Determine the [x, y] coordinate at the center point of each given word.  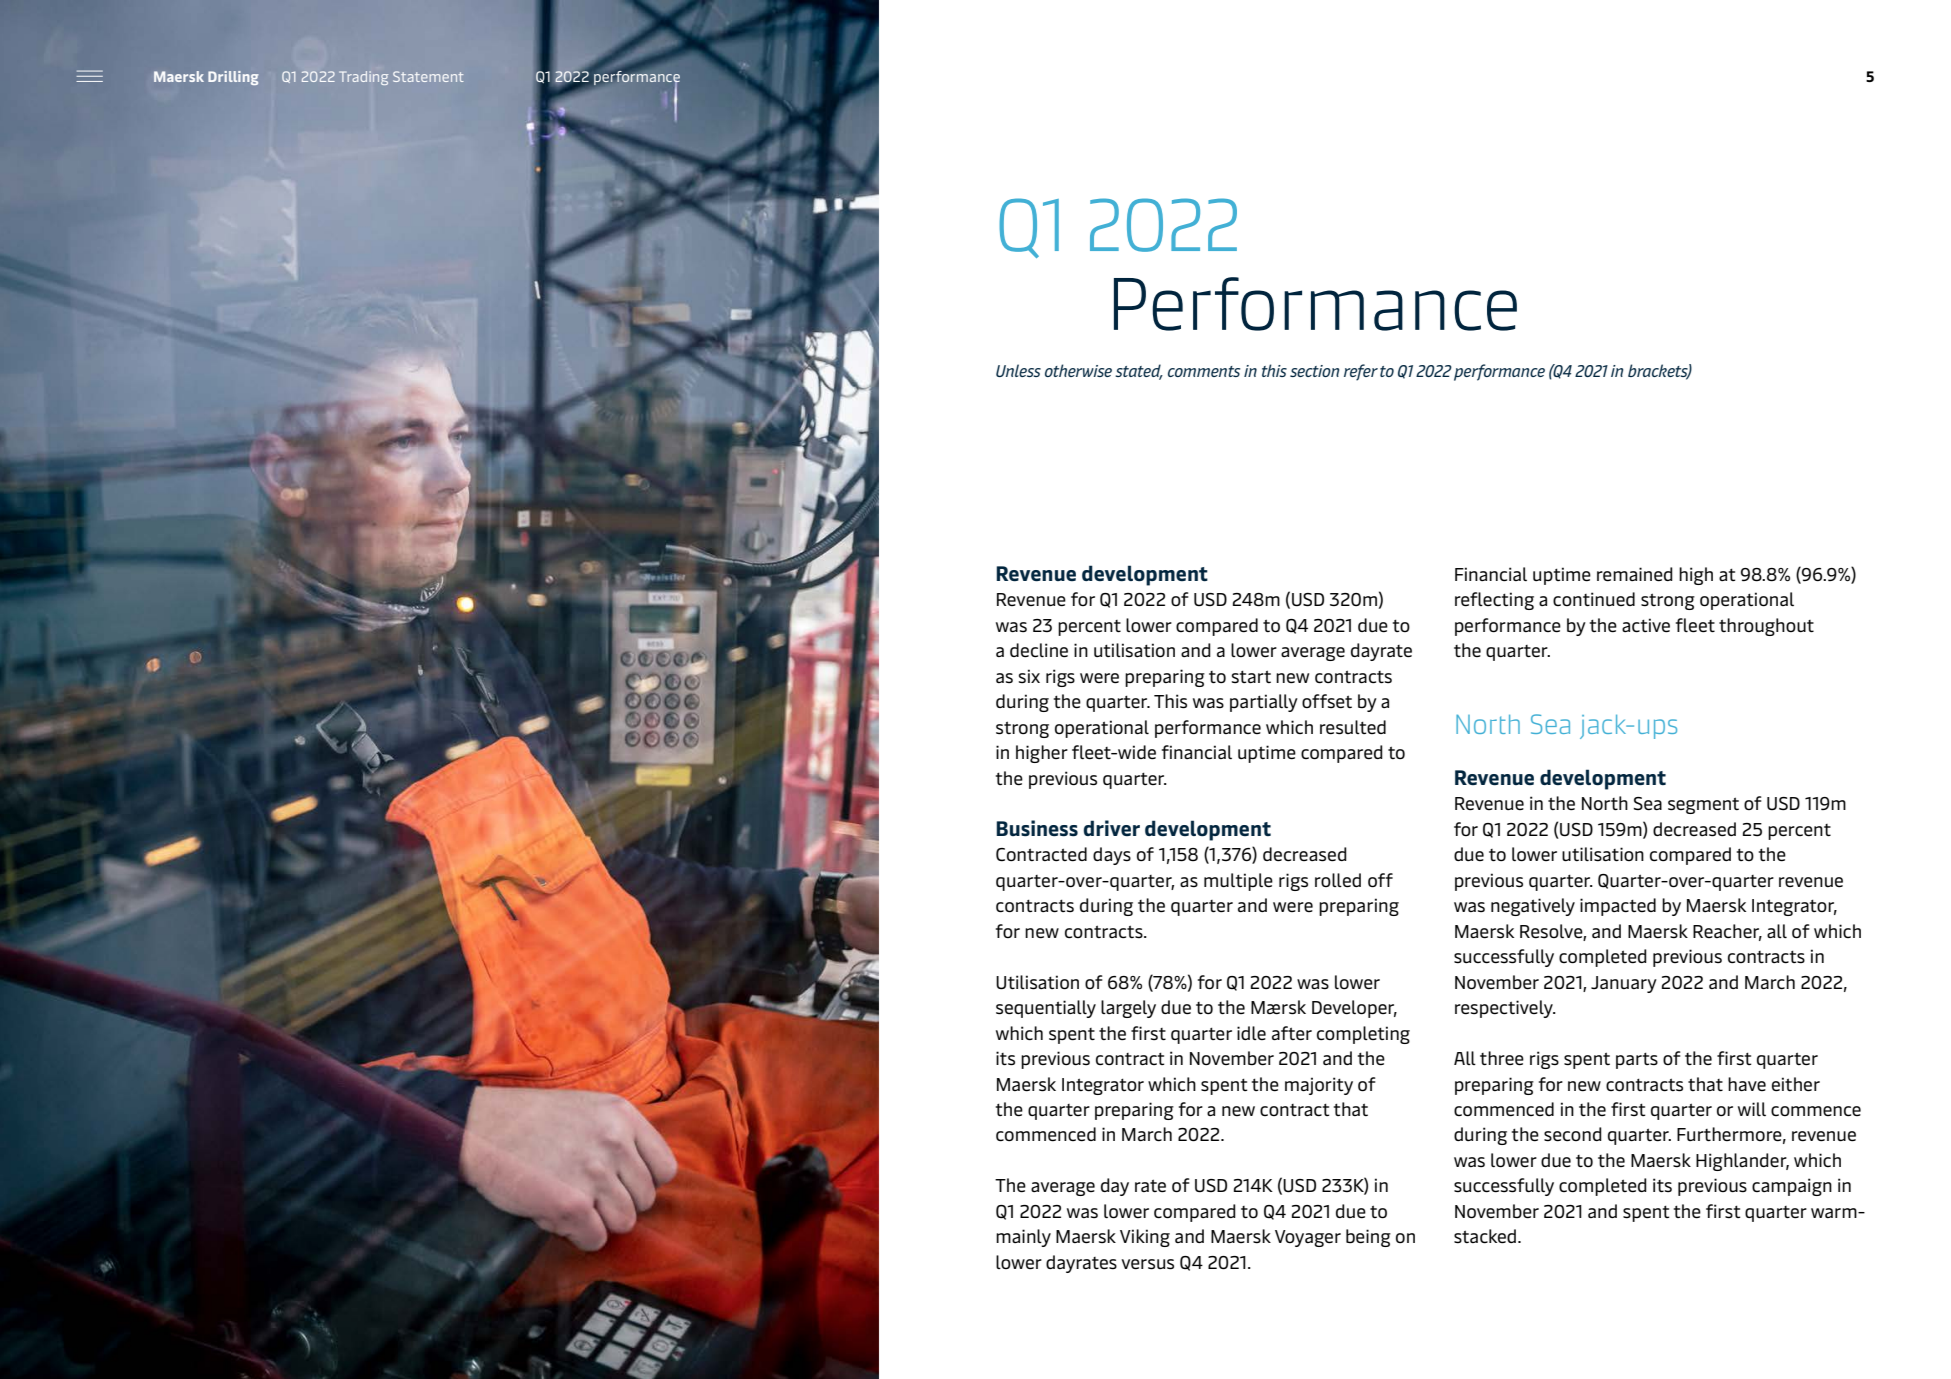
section [1315, 371]
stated [1139, 372]
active [1646, 625]
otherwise [1078, 370]
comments [1204, 371]
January [1624, 984]
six [1029, 676]
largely [1128, 1009]
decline [1039, 650]
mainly [1023, 1238]
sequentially [1046, 1009]
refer [1361, 372]
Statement [428, 76]
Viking [1145, 1238]
